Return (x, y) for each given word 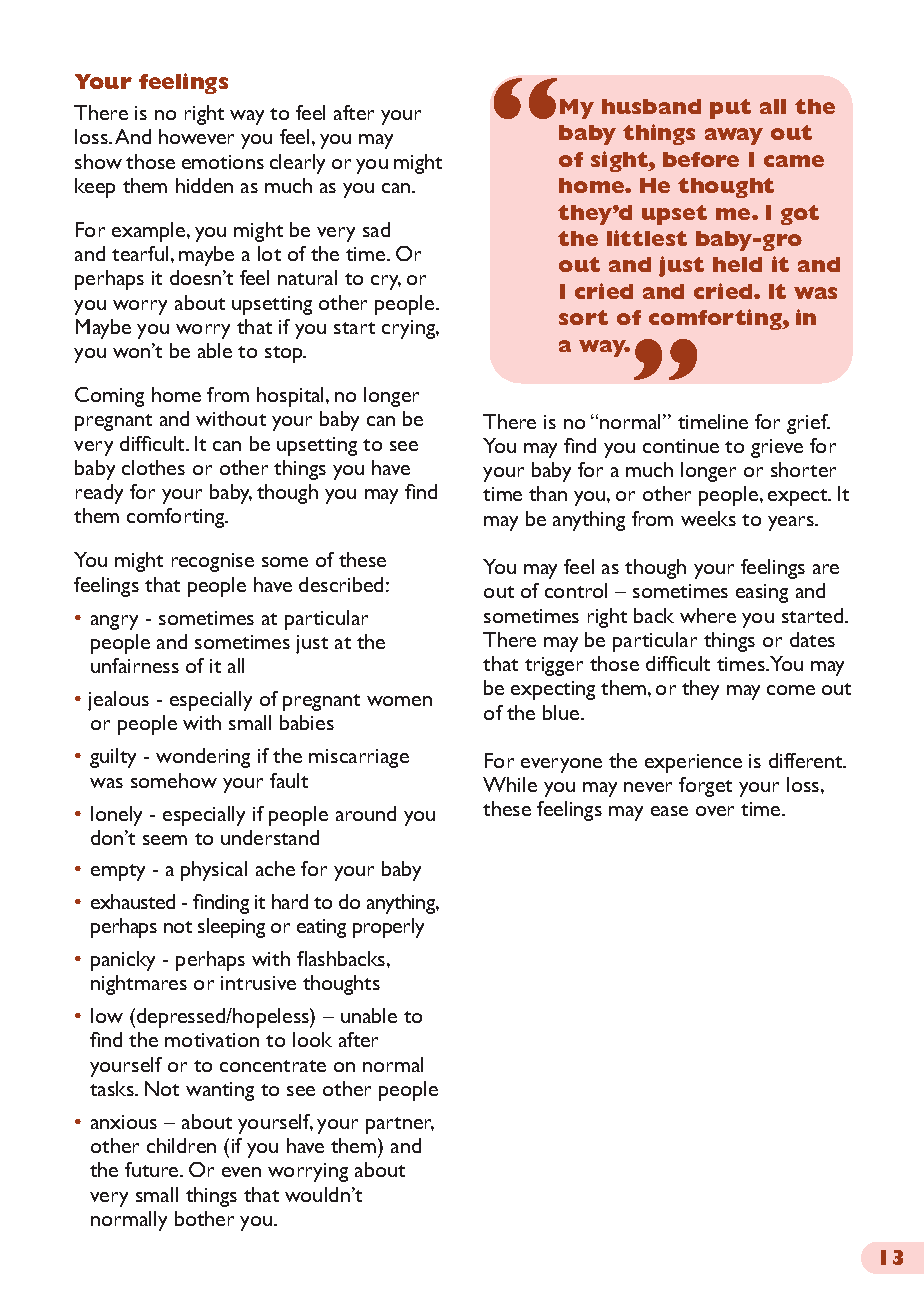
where (708, 615)
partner (400, 1125)
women (399, 701)
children (181, 1145)
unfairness (135, 665)
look (312, 1039)
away (734, 136)
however (196, 136)
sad (376, 229)
